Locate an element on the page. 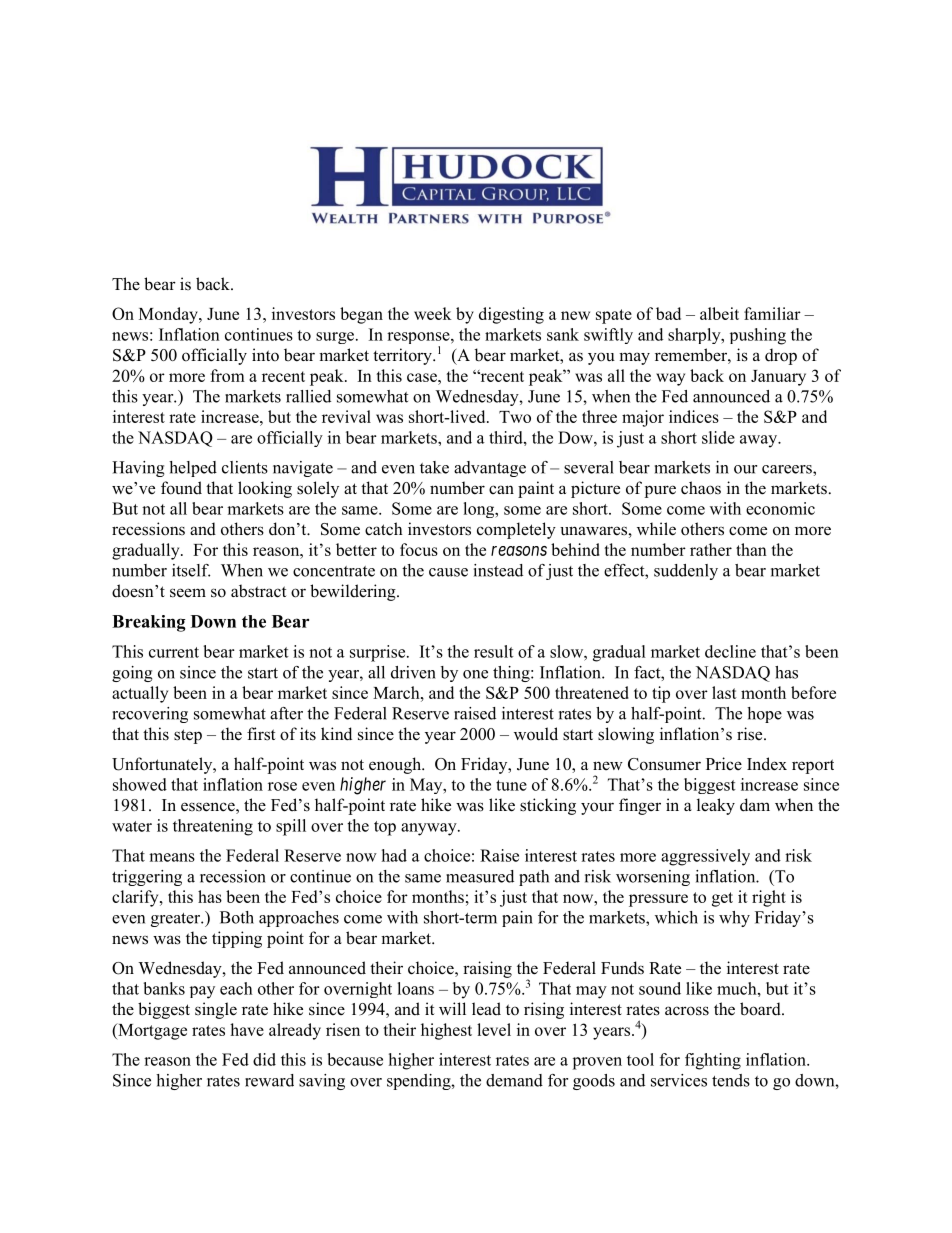 This image has height=1233, width=952. found is located at coordinates (181, 488).
